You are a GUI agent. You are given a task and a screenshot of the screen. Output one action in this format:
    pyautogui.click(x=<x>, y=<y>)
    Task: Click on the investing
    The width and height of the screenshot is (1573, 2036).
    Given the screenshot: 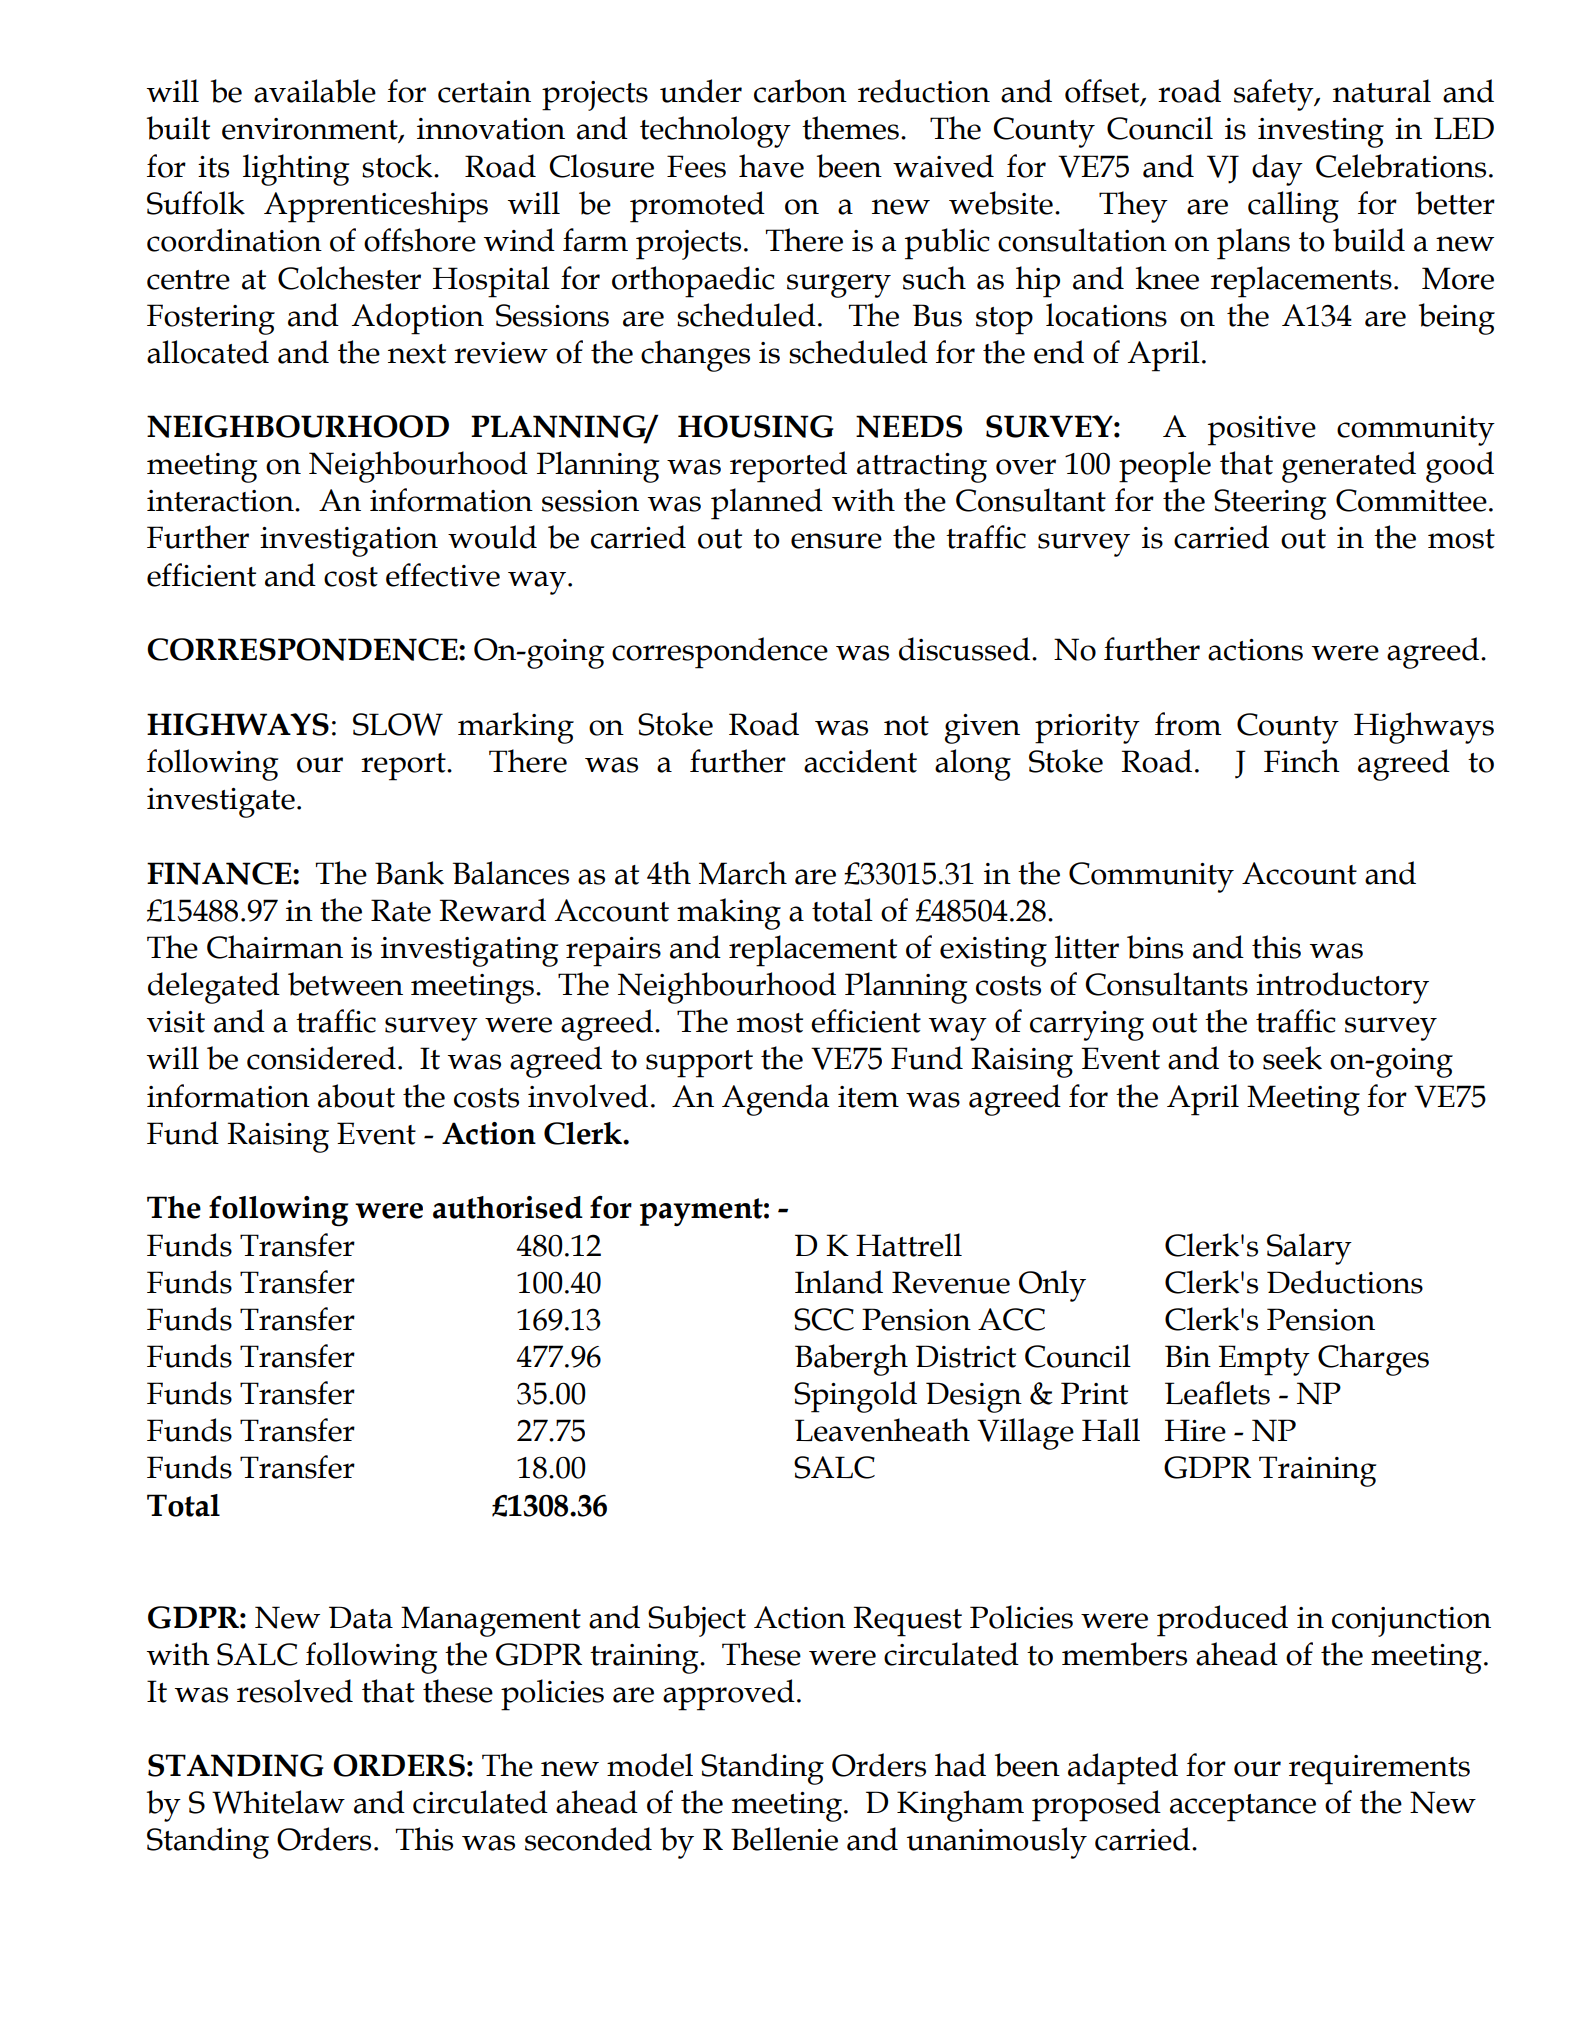 What is the action you would take?
    pyautogui.click(x=1321, y=133)
